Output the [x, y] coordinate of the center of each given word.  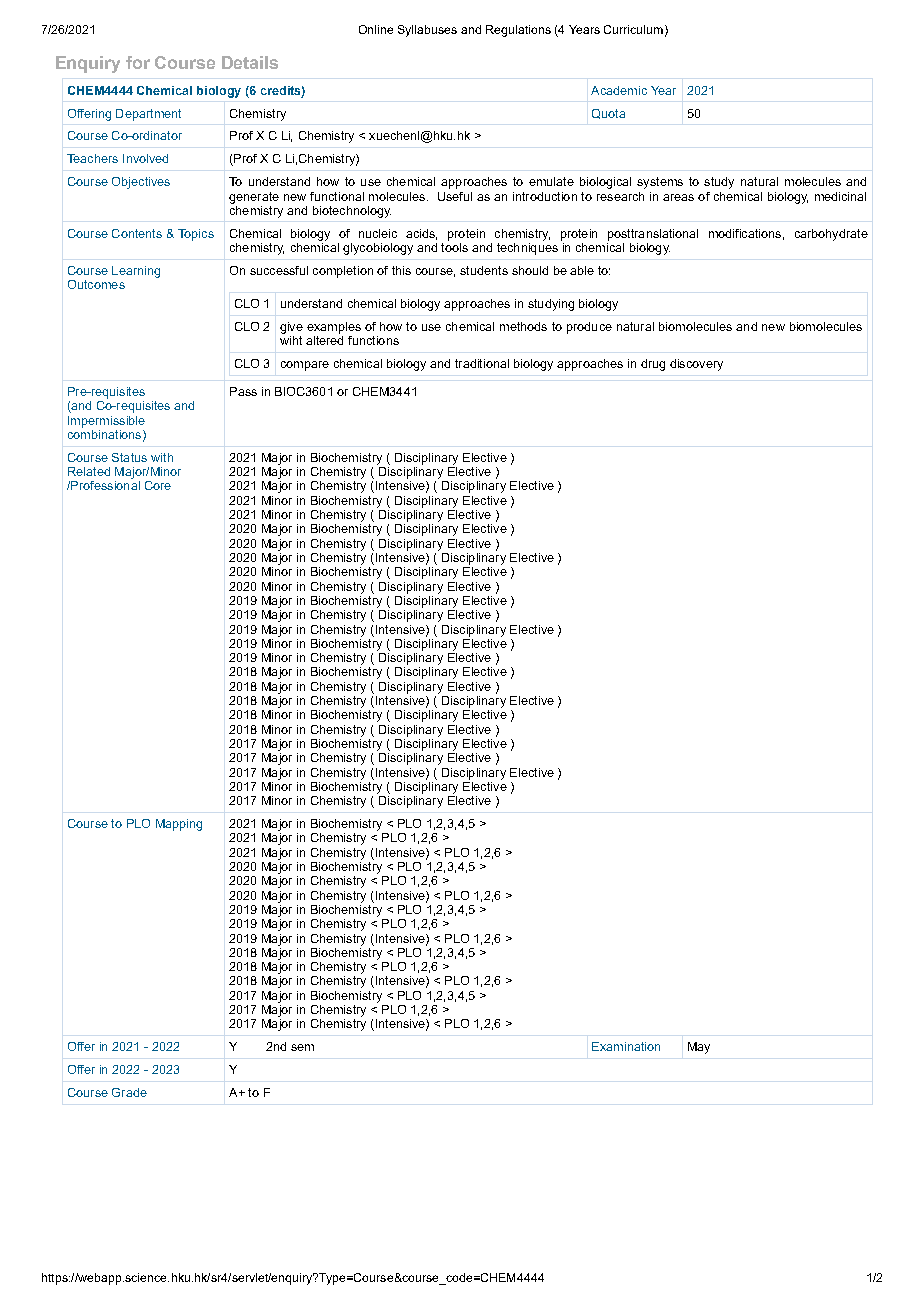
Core [158, 485]
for [138, 62]
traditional [482, 363]
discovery [696, 365]
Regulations [518, 31]
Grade [129, 1092]
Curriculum [633, 29]
